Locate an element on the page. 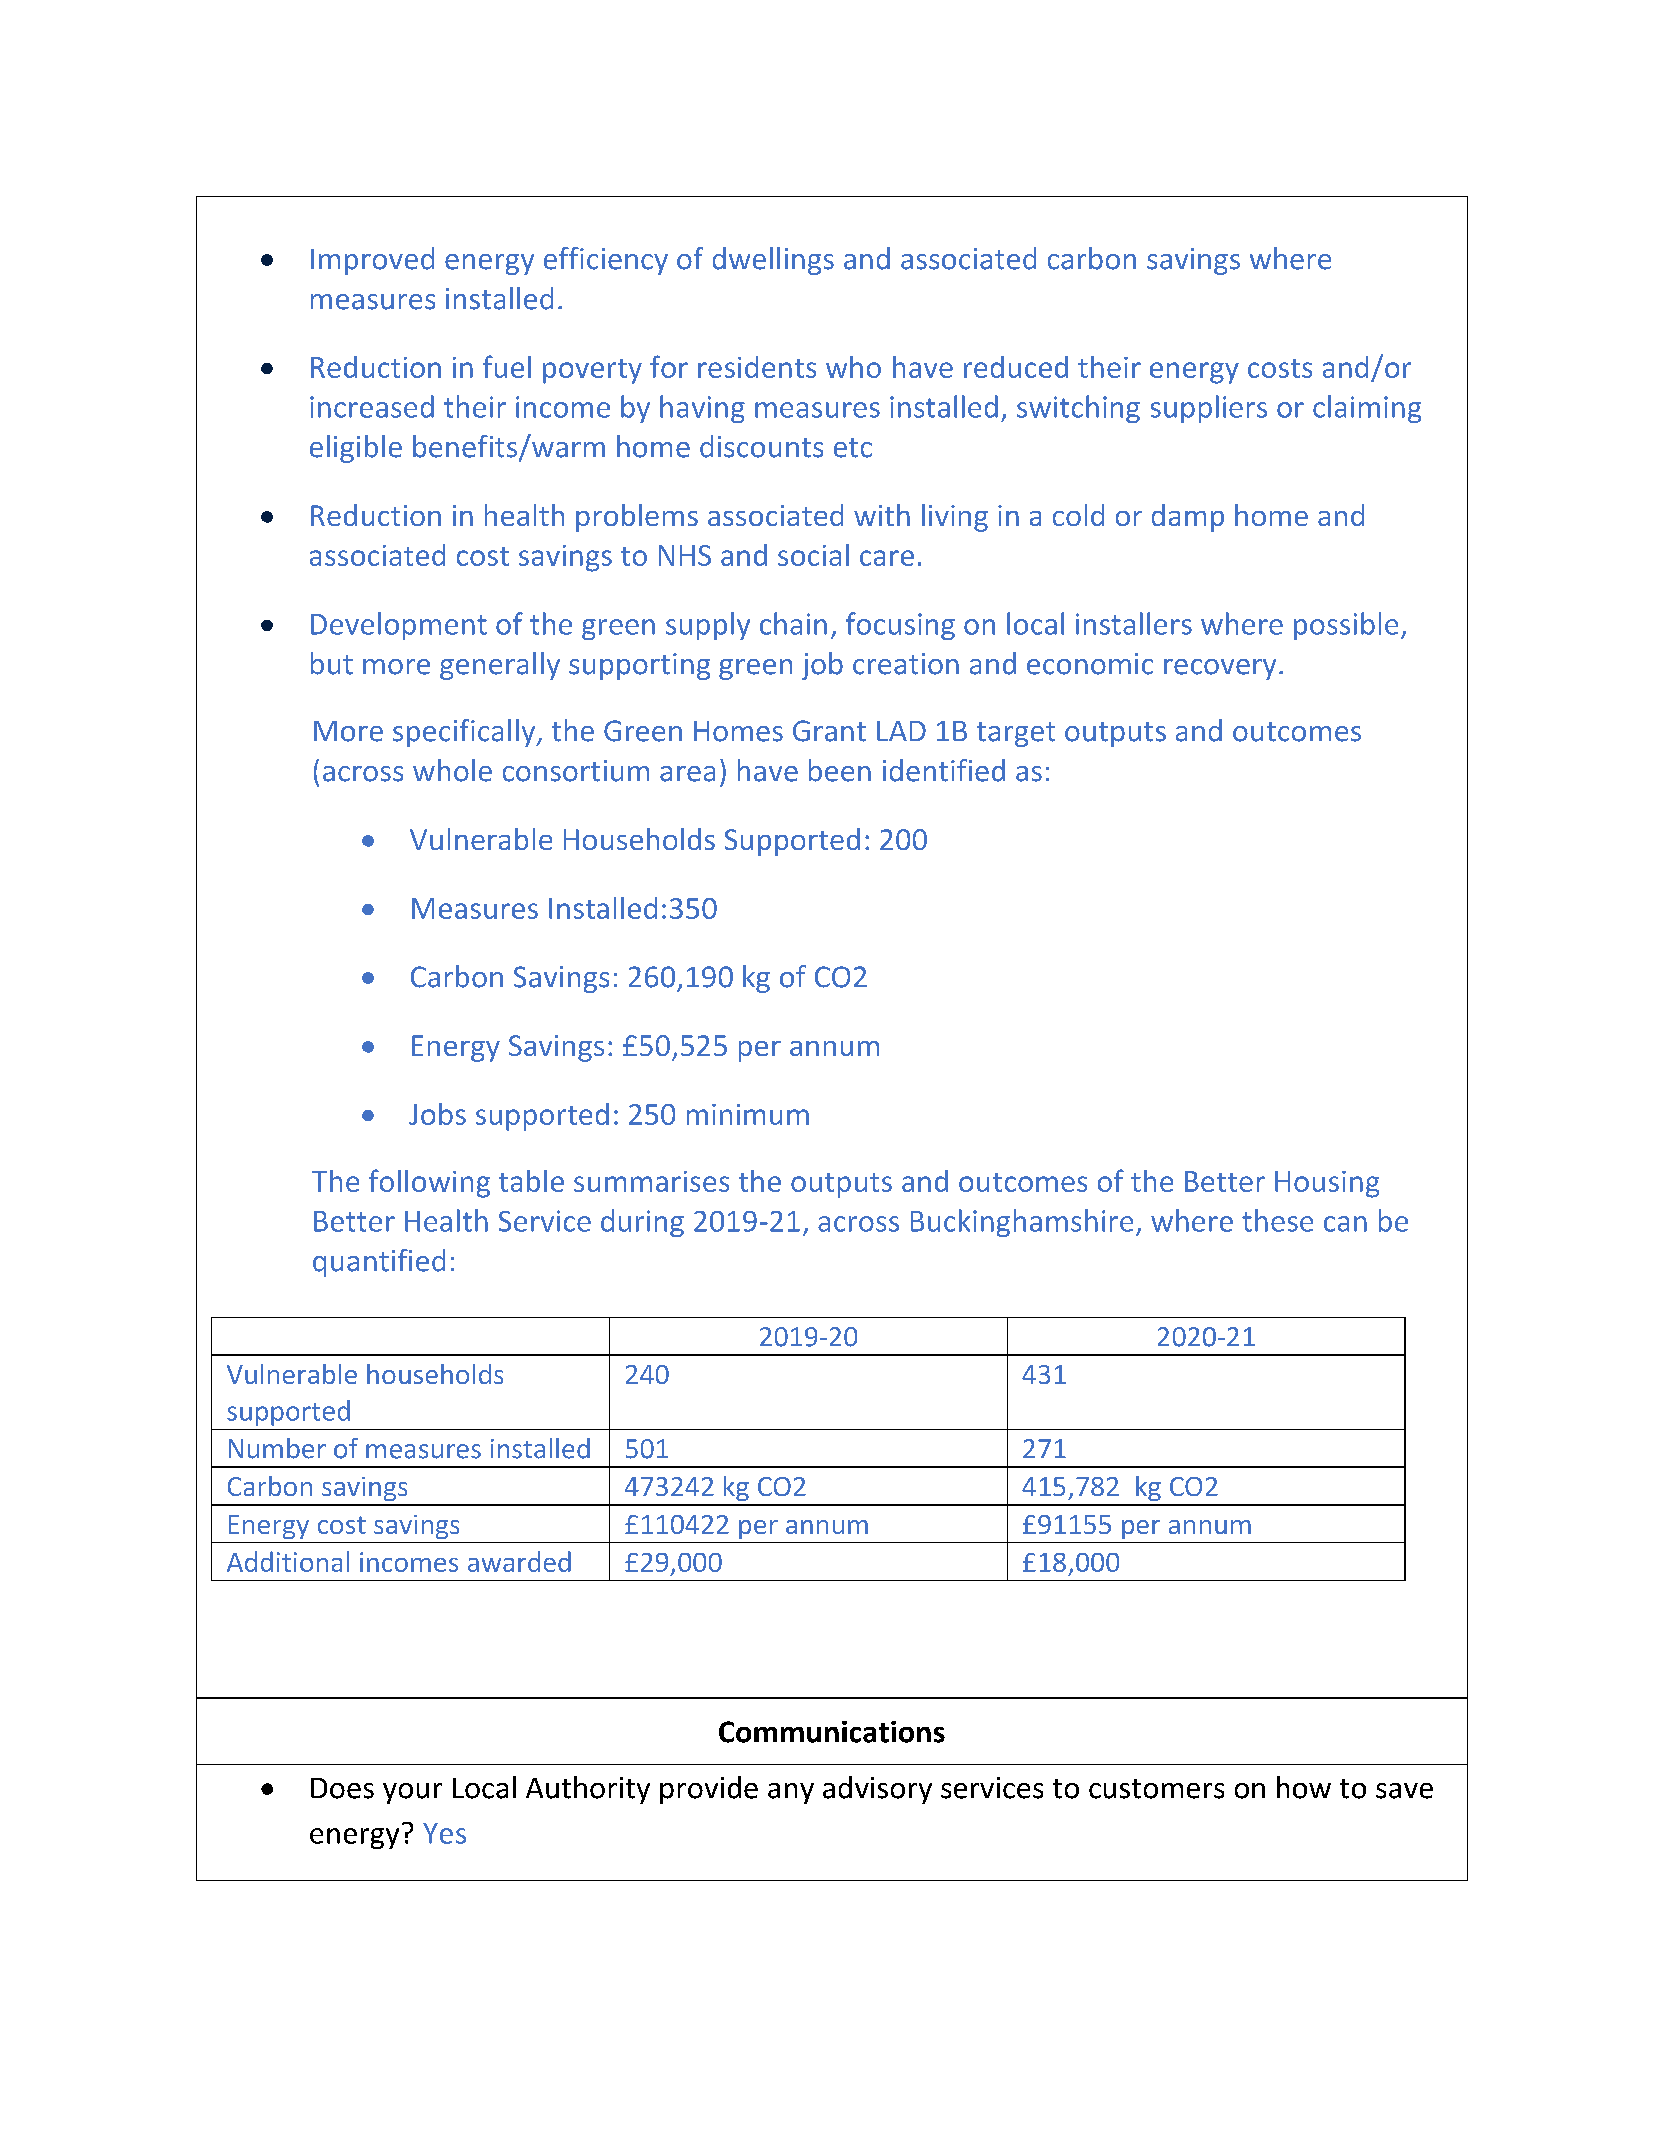  recovery is located at coordinates (1220, 669).
